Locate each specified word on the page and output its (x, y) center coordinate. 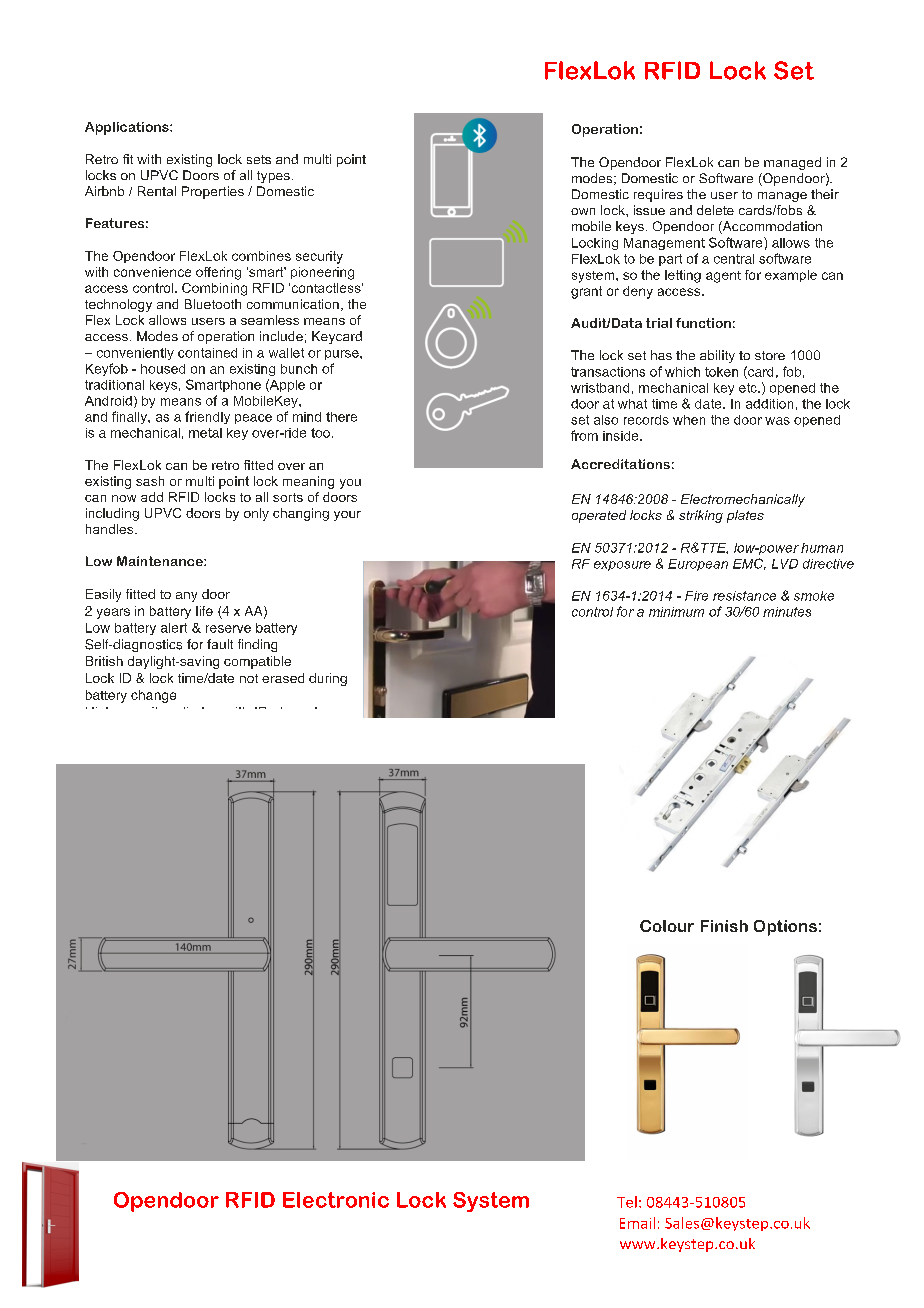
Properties (213, 192)
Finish (724, 926)
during (328, 679)
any (186, 597)
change (153, 696)
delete (715, 210)
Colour (667, 926)
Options (785, 928)
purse (343, 355)
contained (207, 353)
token (721, 372)
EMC (749, 564)
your (347, 516)
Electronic (336, 1200)
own (583, 211)
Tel (627, 1202)
